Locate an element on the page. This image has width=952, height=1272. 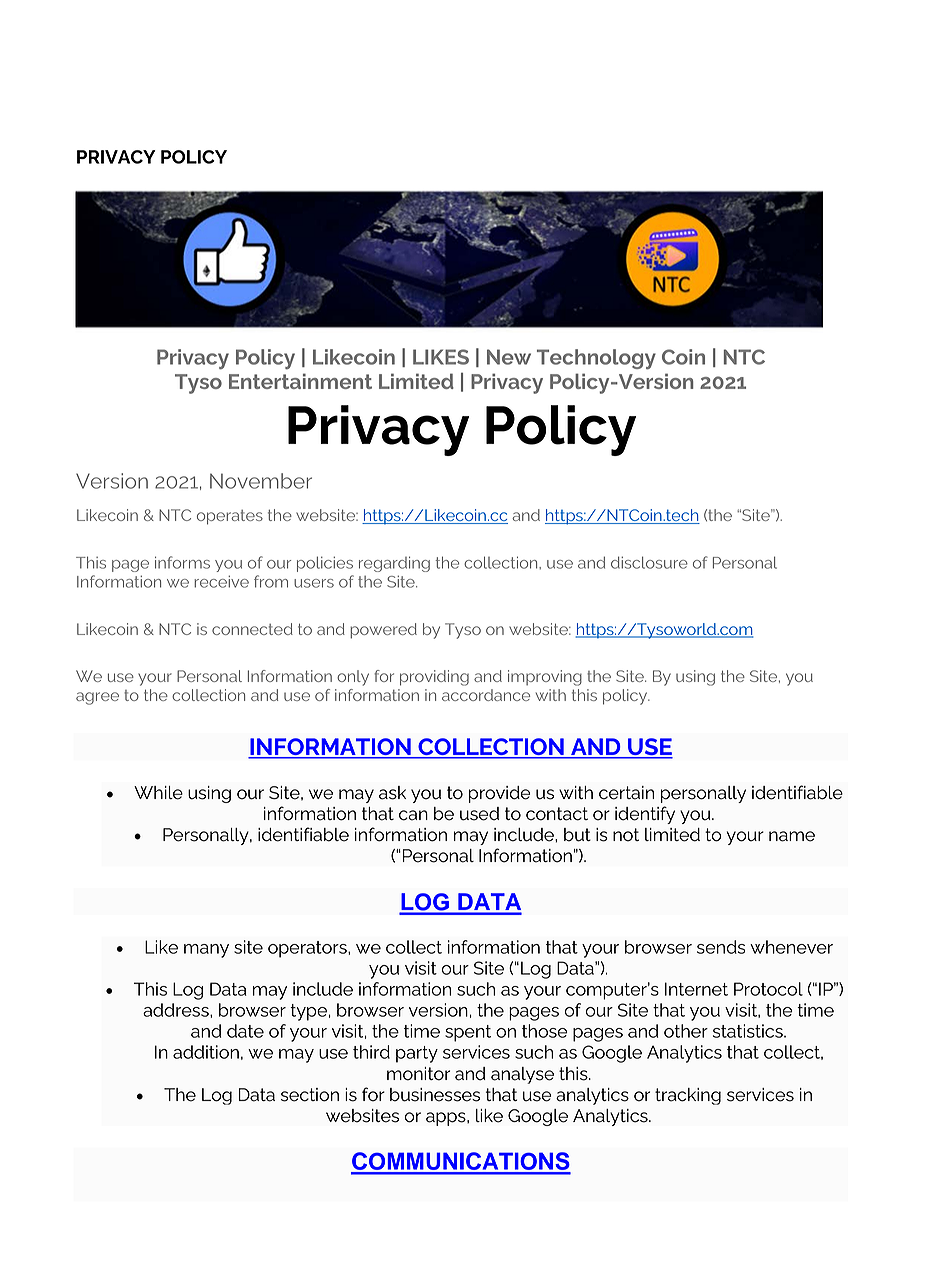
operates is located at coordinates (230, 517).
